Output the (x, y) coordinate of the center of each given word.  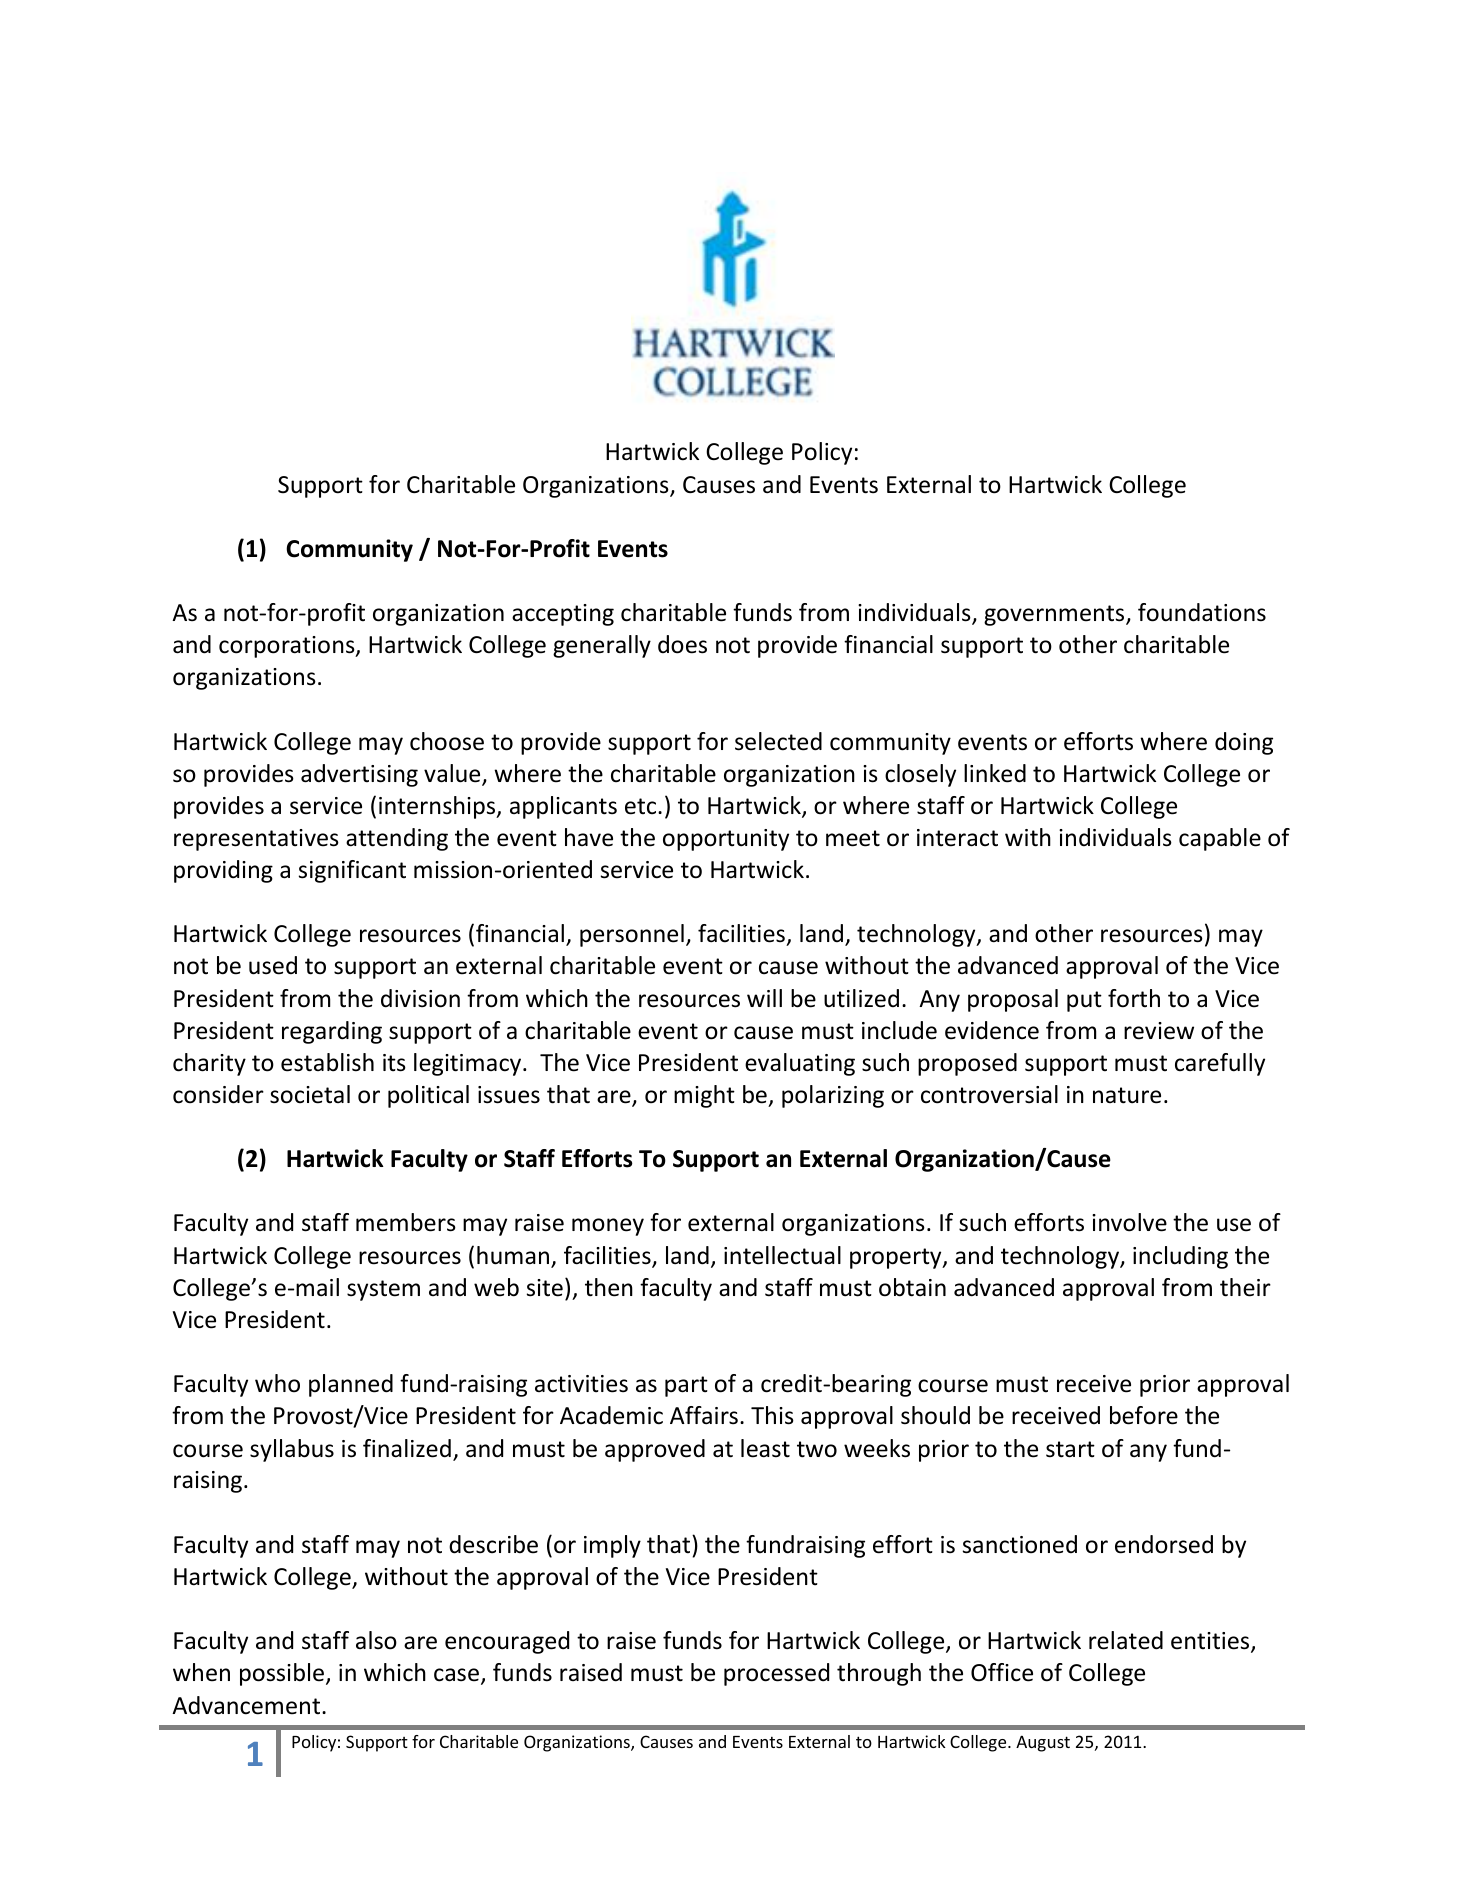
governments (1055, 615)
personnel (632, 935)
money (608, 1227)
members (406, 1222)
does (682, 644)
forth (1134, 998)
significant (352, 871)
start (1070, 1449)
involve (1129, 1222)
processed (776, 1674)
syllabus (292, 1450)
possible (282, 1674)
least (765, 1448)
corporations (288, 647)
